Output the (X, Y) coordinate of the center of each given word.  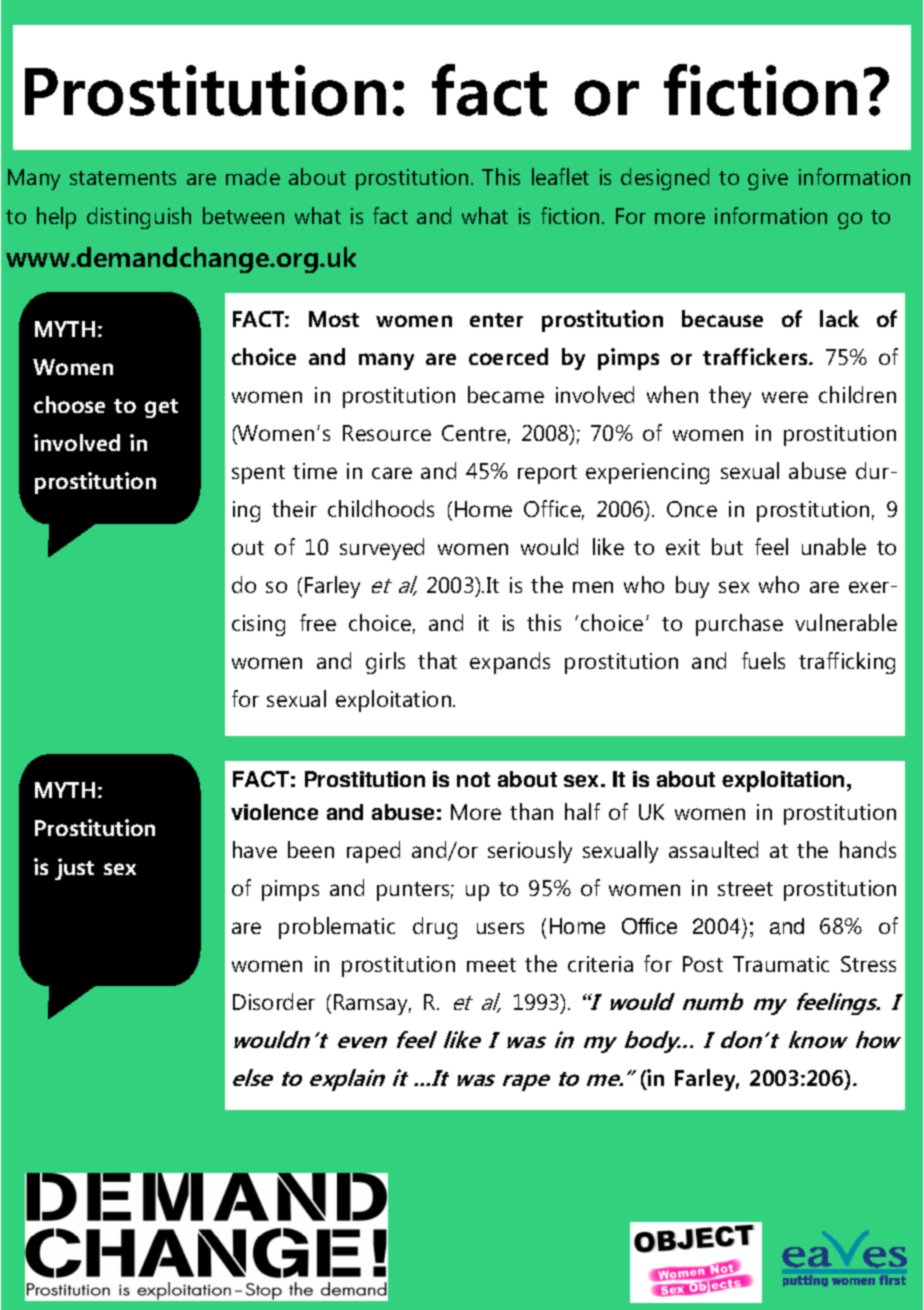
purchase (739, 625)
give (768, 179)
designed (665, 179)
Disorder (274, 1001)
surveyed (382, 549)
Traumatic (781, 964)
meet (491, 965)
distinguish (139, 218)
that (437, 660)
